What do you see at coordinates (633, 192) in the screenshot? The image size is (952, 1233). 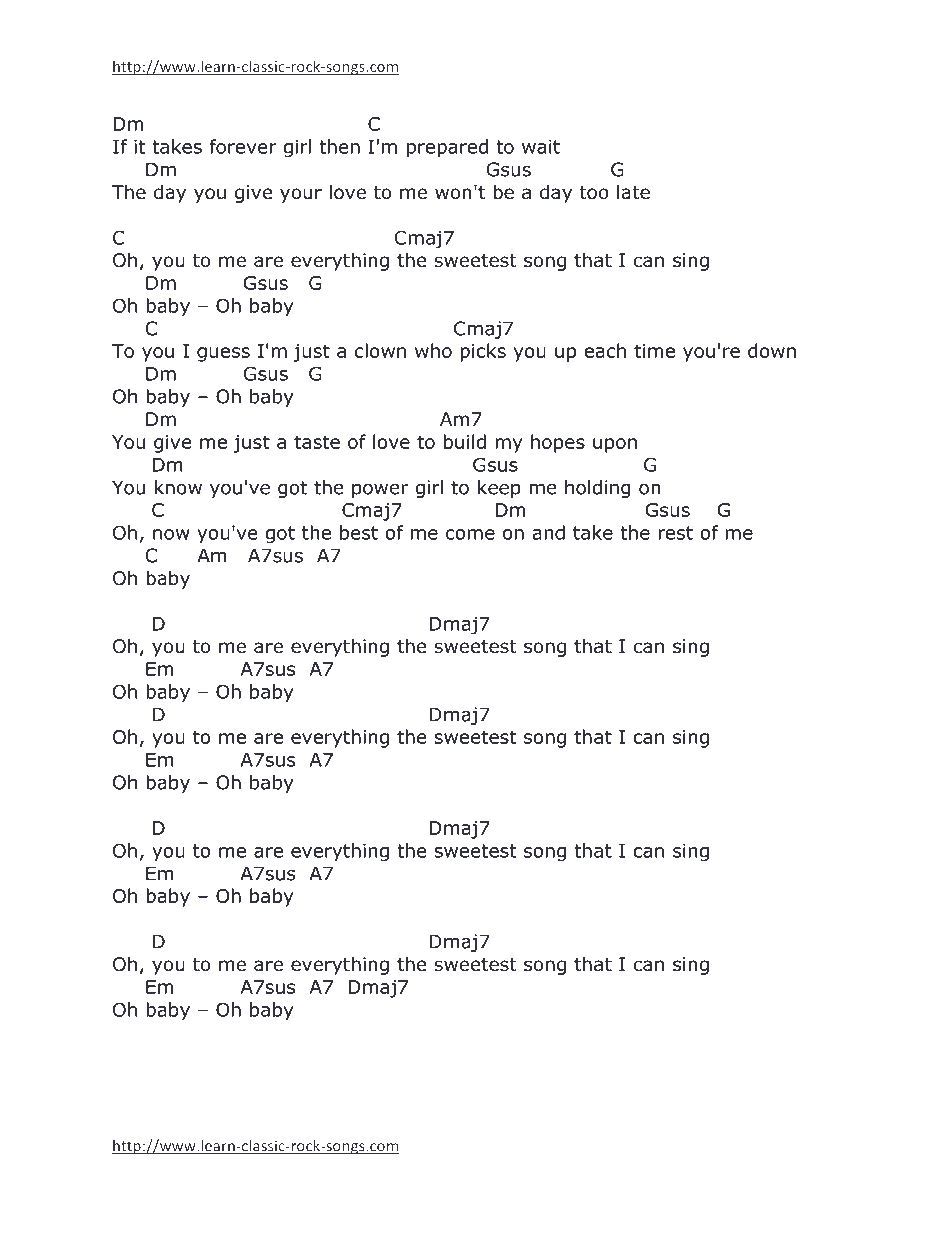 I see `late` at bounding box center [633, 192].
